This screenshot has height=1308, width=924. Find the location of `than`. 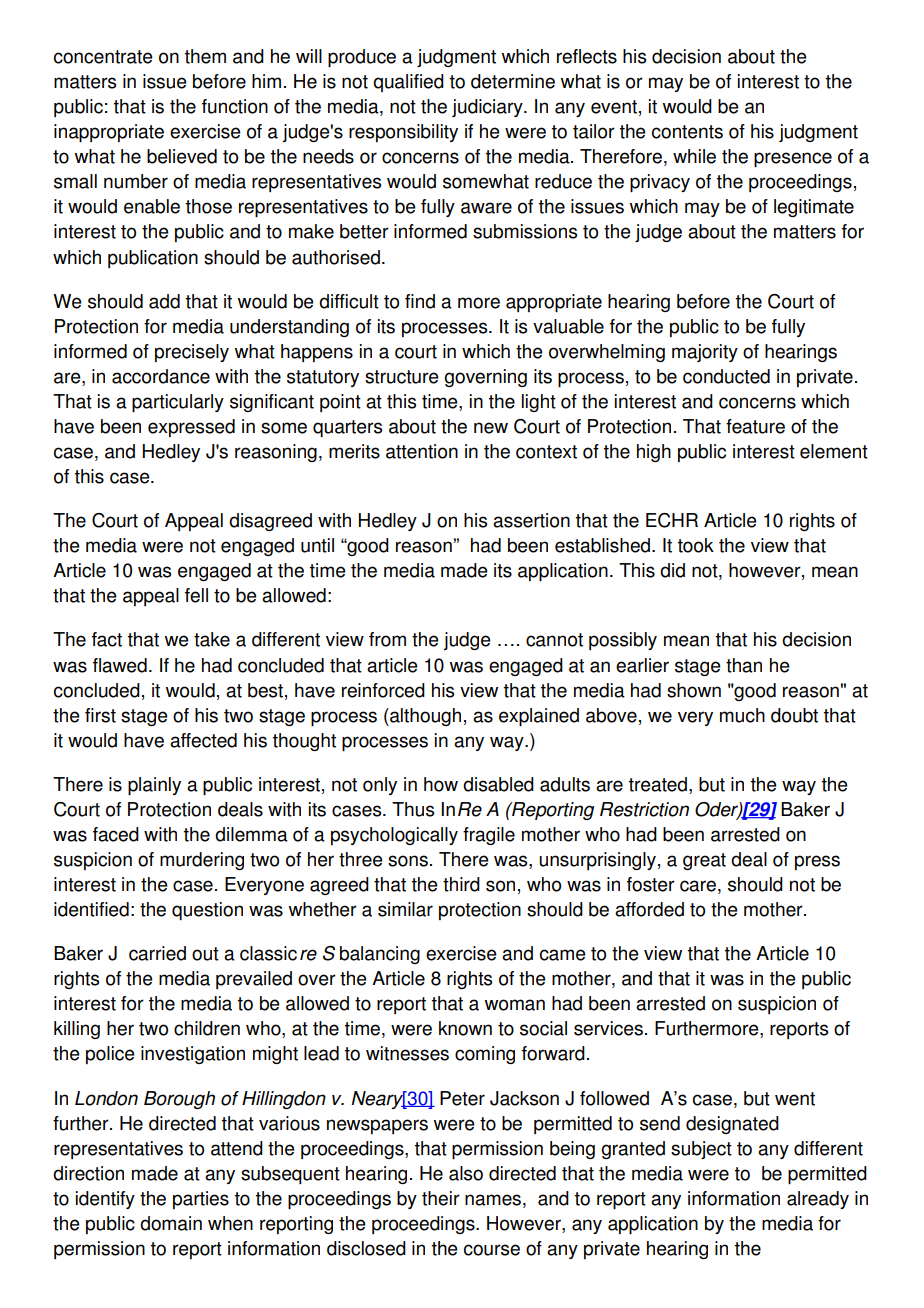

than is located at coordinates (744, 665).
